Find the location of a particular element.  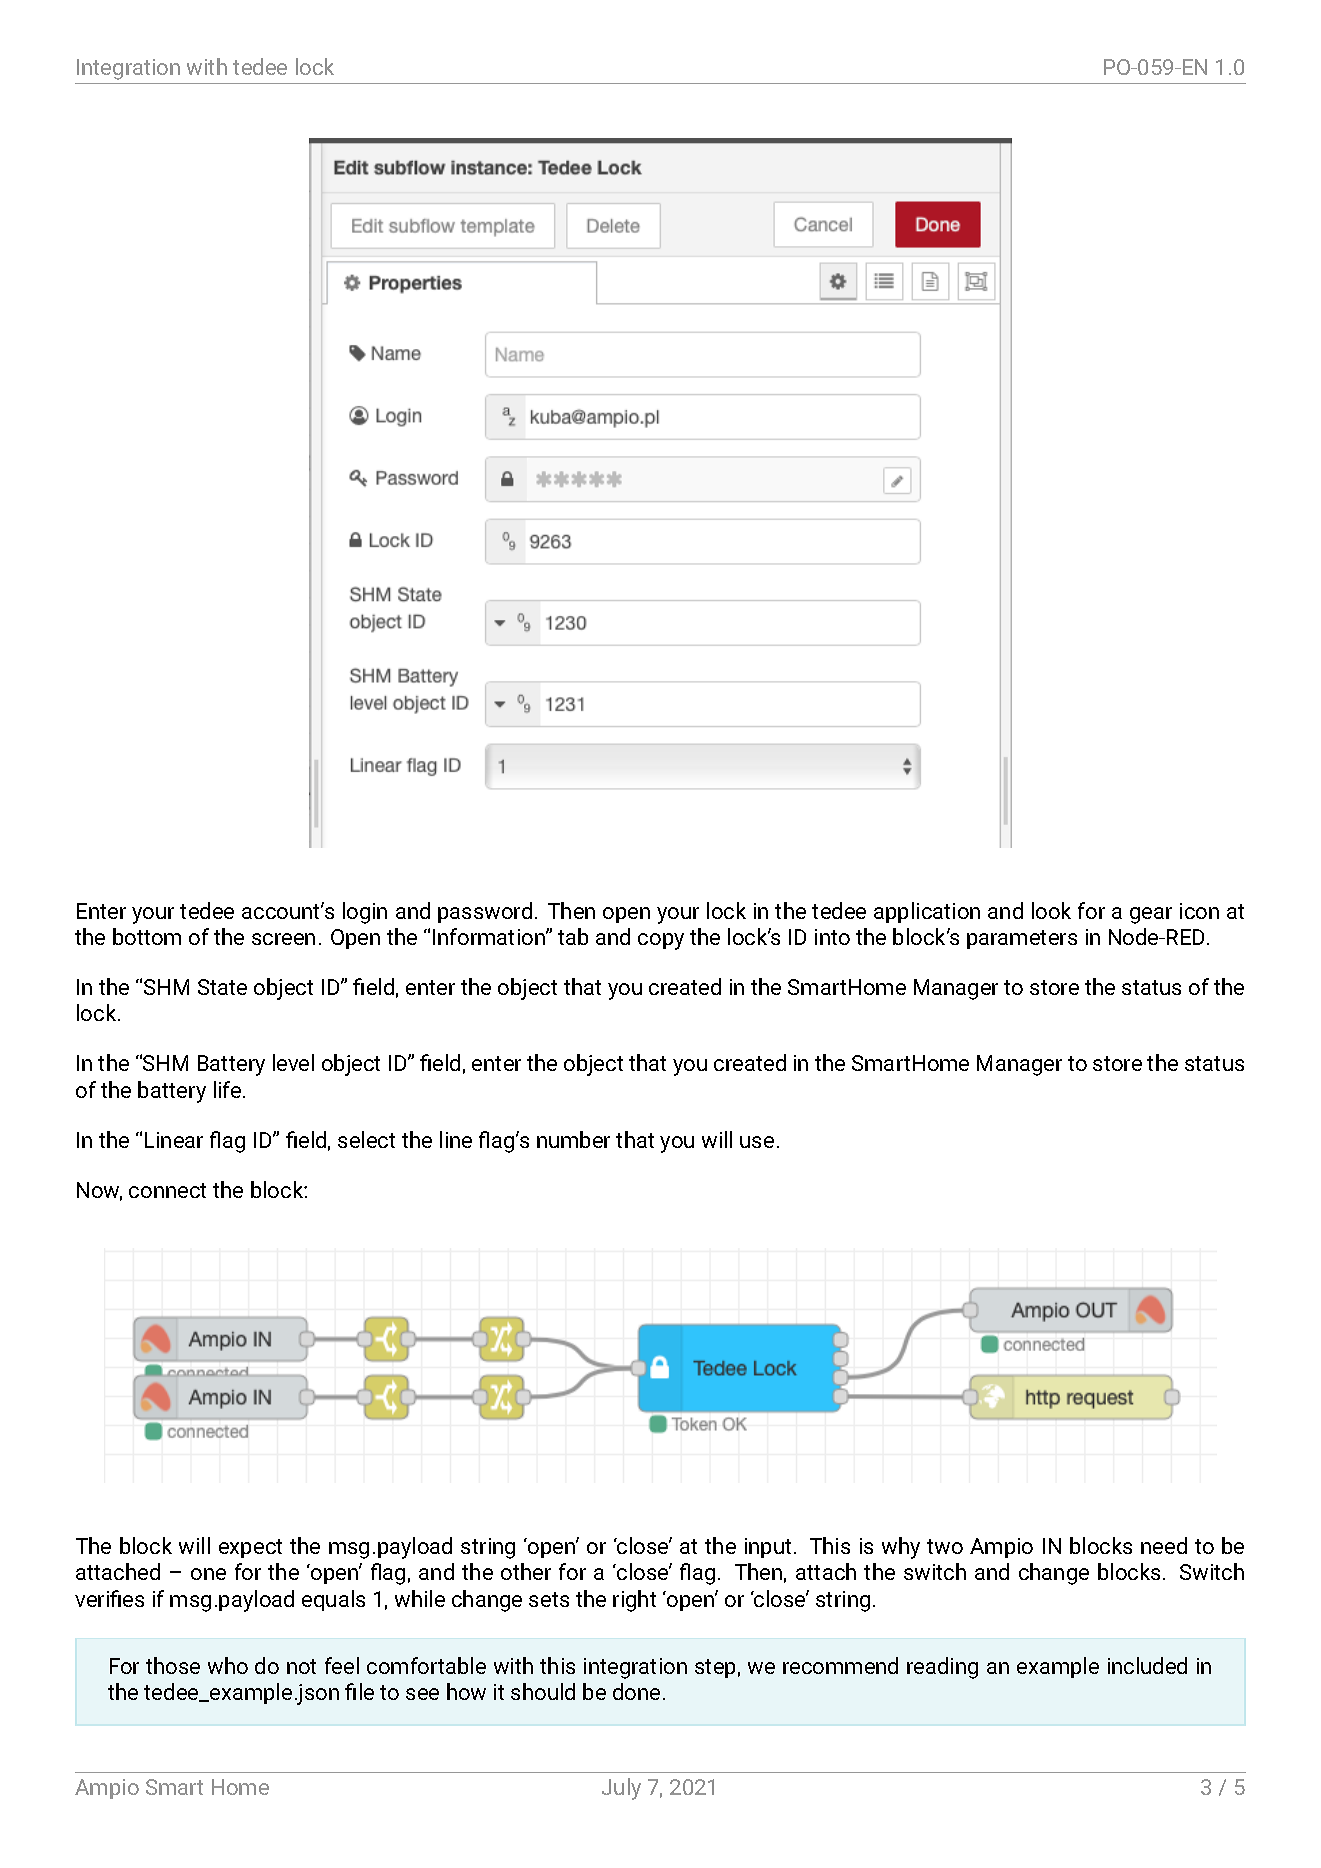

input is located at coordinates (768, 1548).
